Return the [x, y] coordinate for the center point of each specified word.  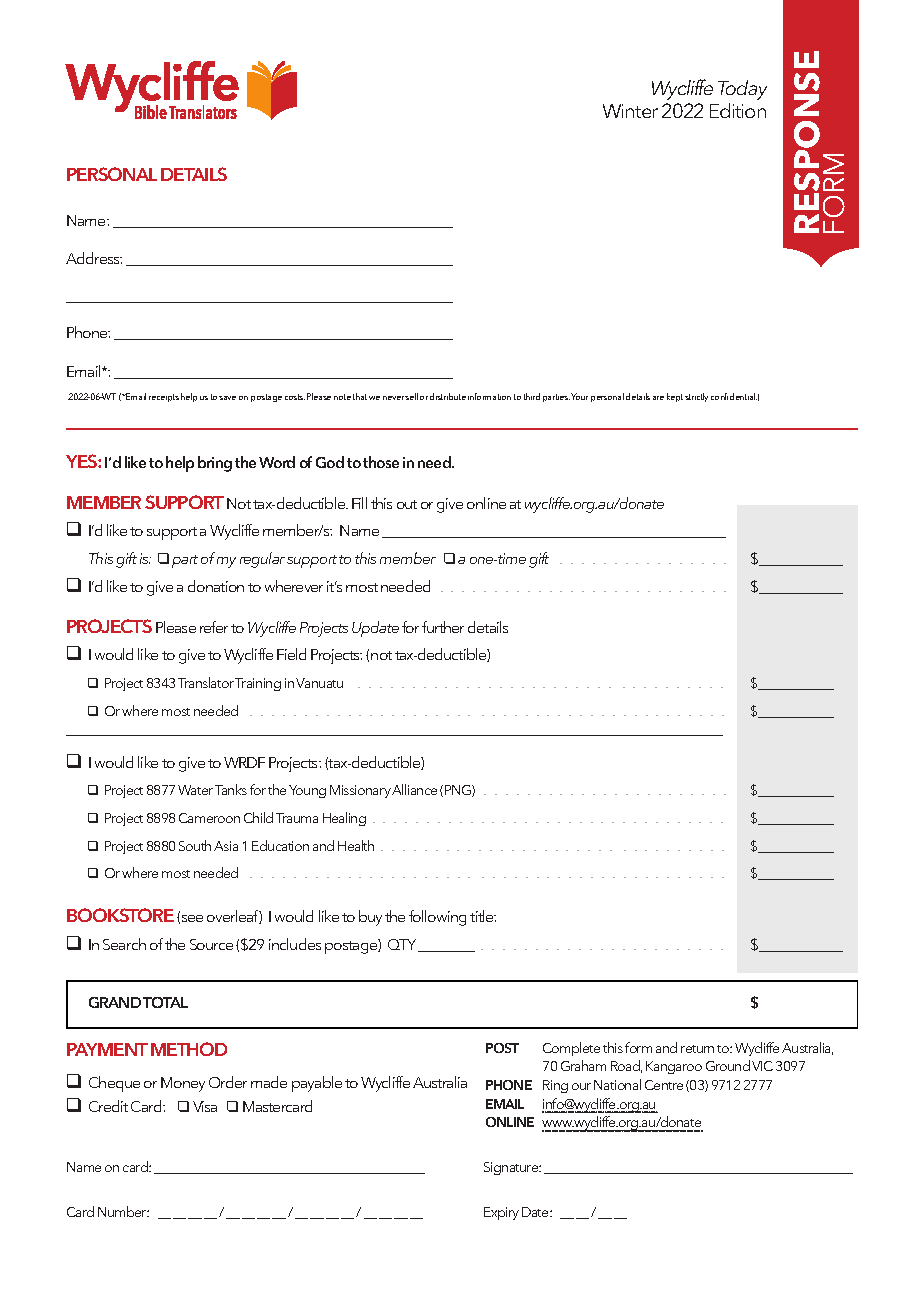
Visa [205, 1106]
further [443, 627]
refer [214, 627]
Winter [630, 111]
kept [675, 397]
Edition [738, 110]
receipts [164, 398]
